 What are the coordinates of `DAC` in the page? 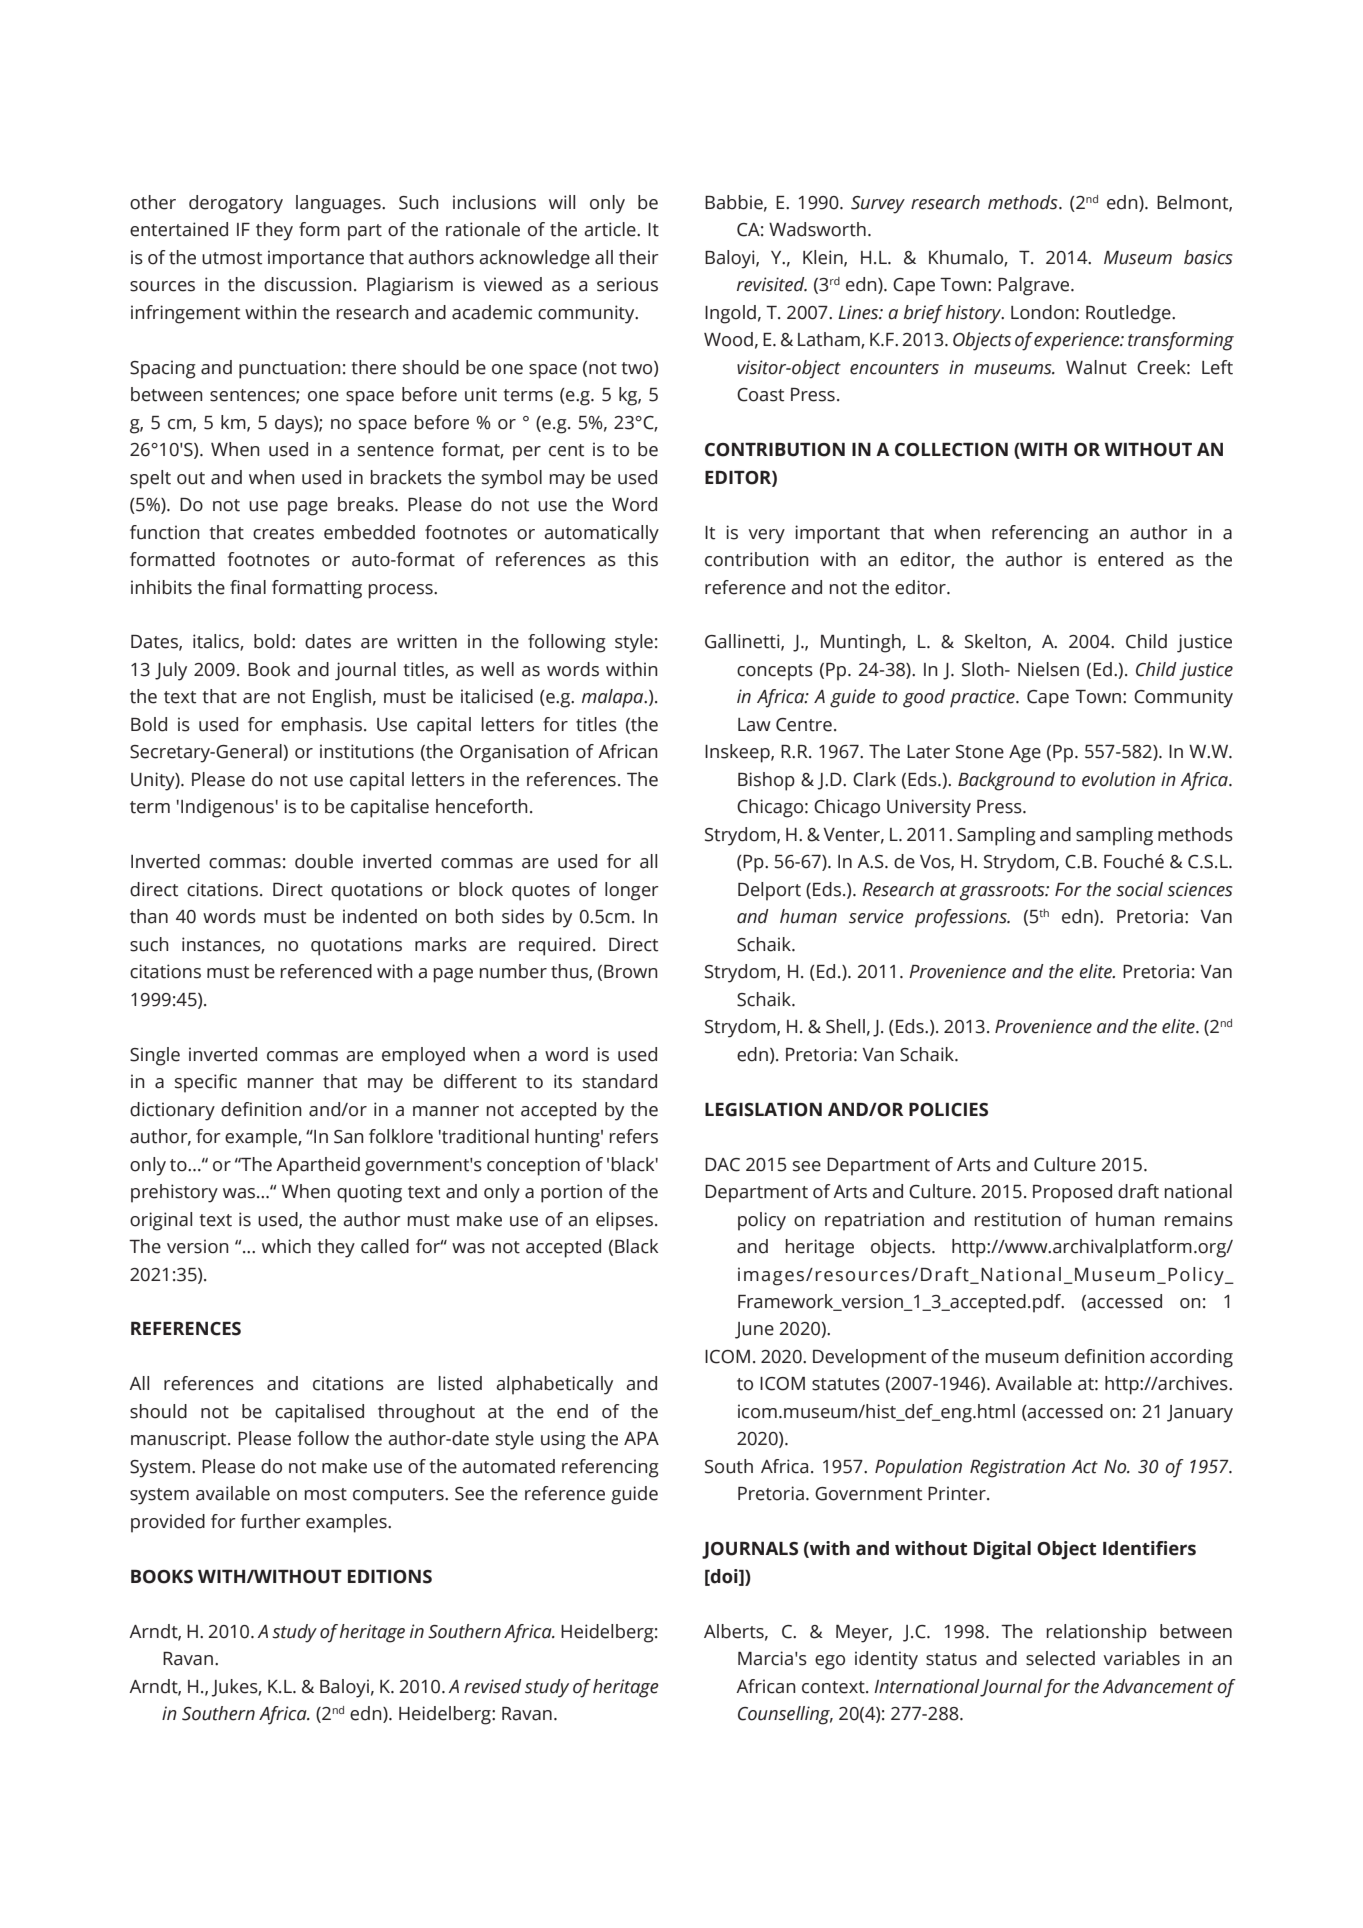 It's located at (722, 1165).
